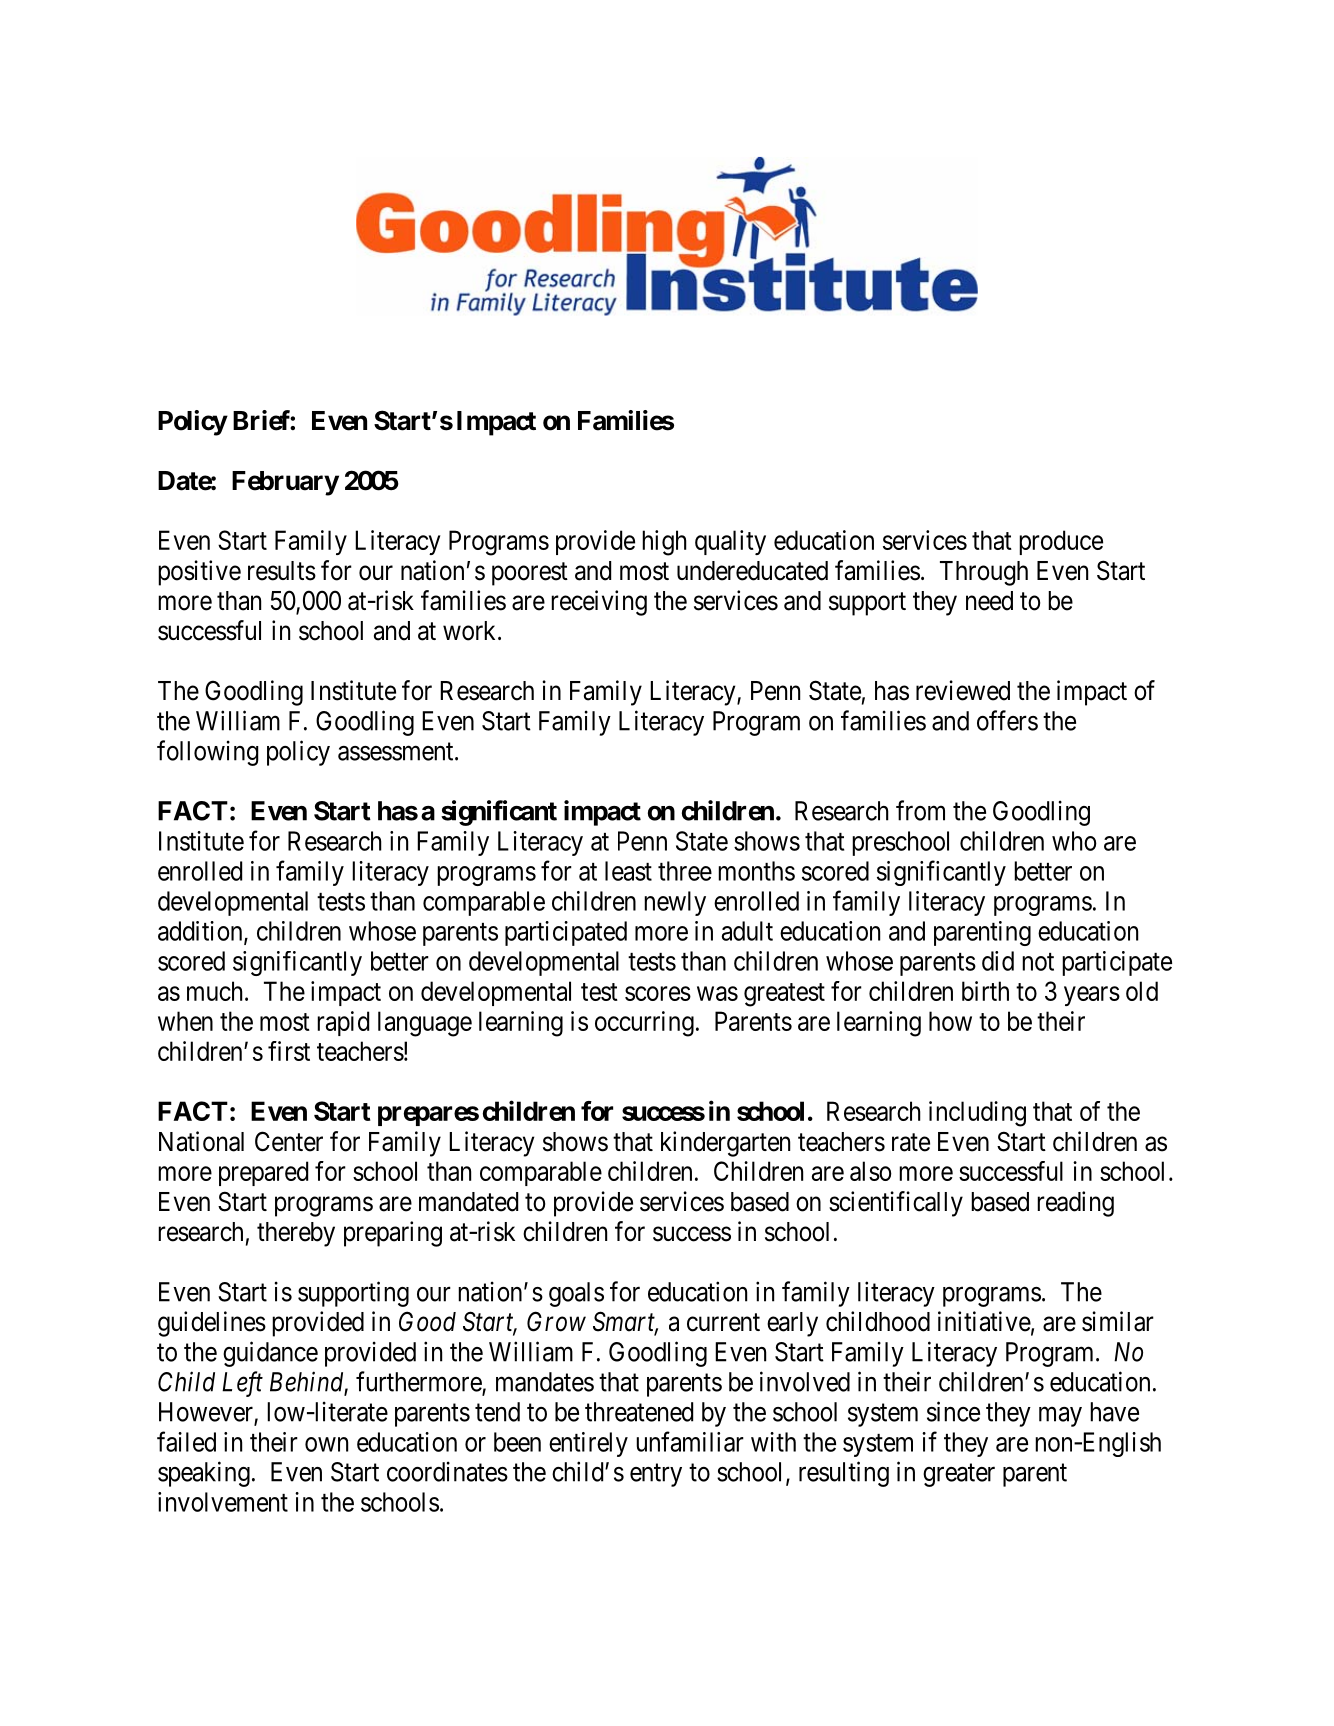 Image resolution: width=1334 pixels, height=1726 pixels. Describe the element at coordinates (576, 1294) in the screenshot. I see `goals` at that location.
